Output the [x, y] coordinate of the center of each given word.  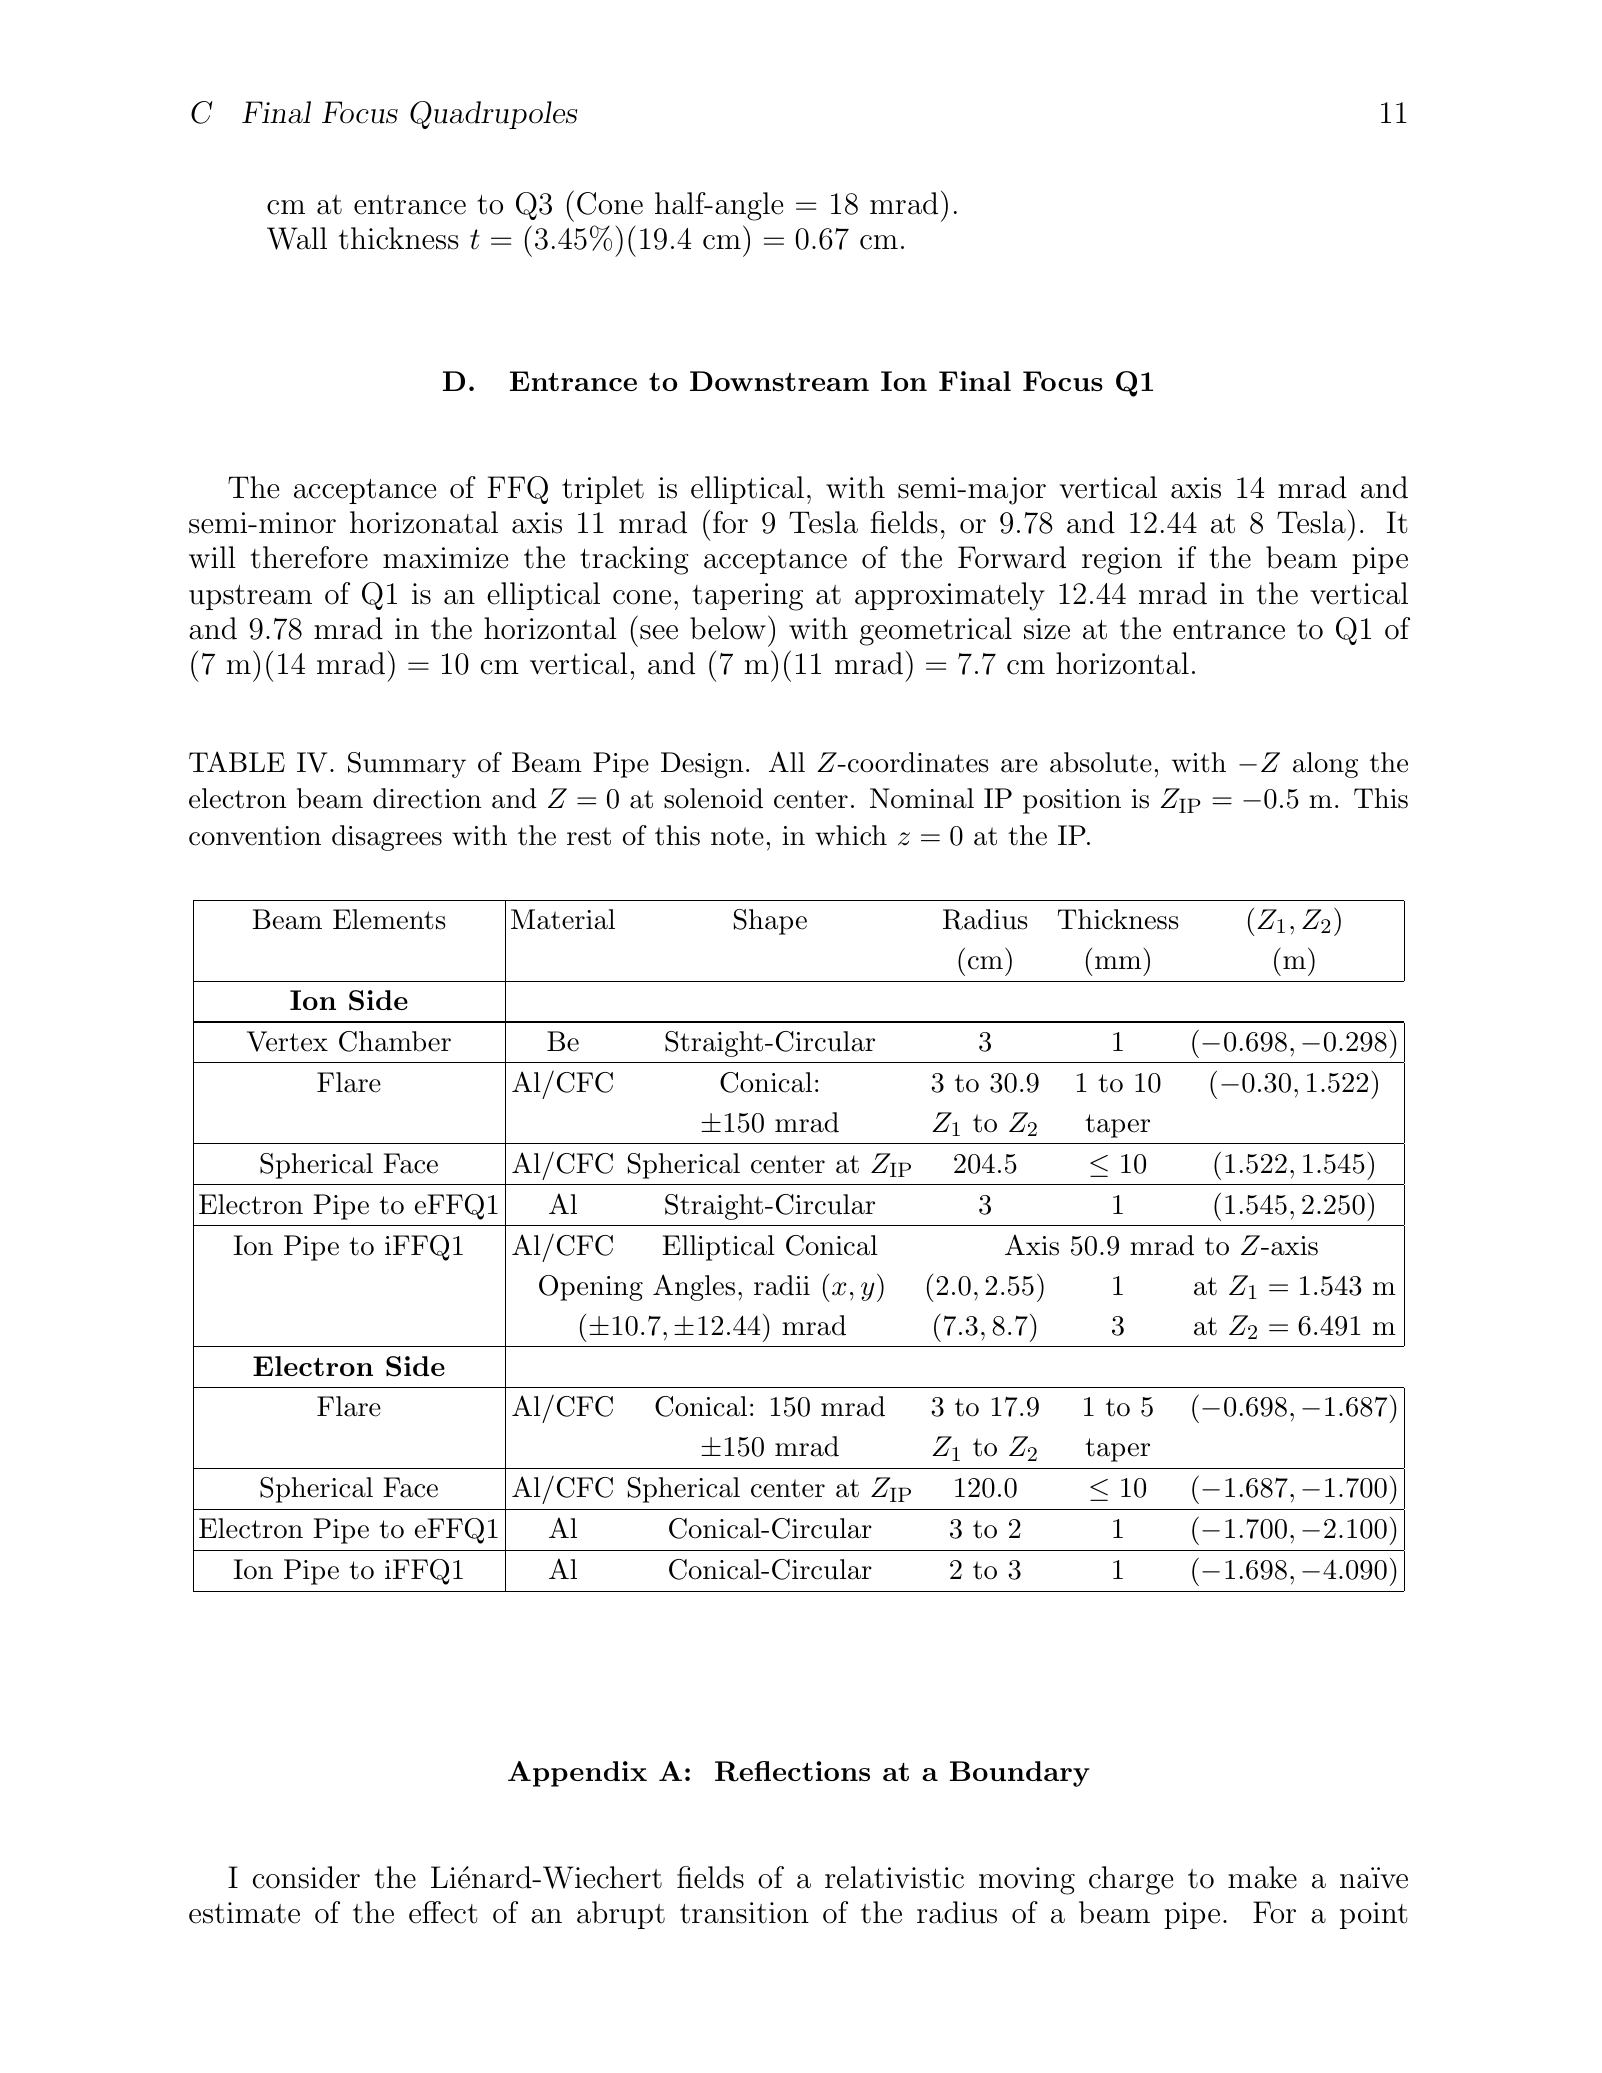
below [728, 628]
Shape [770, 922]
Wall [297, 238]
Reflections [792, 1771]
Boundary [1020, 1774]
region [1122, 561]
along [1325, 765]
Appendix [577, 1774]
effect [443, 1912]
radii [782, 1285]
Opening [591, 1288]
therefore [309, 557]
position [1072, 801]
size [1047, 629]
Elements [389, 919]
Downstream [779, 381]
